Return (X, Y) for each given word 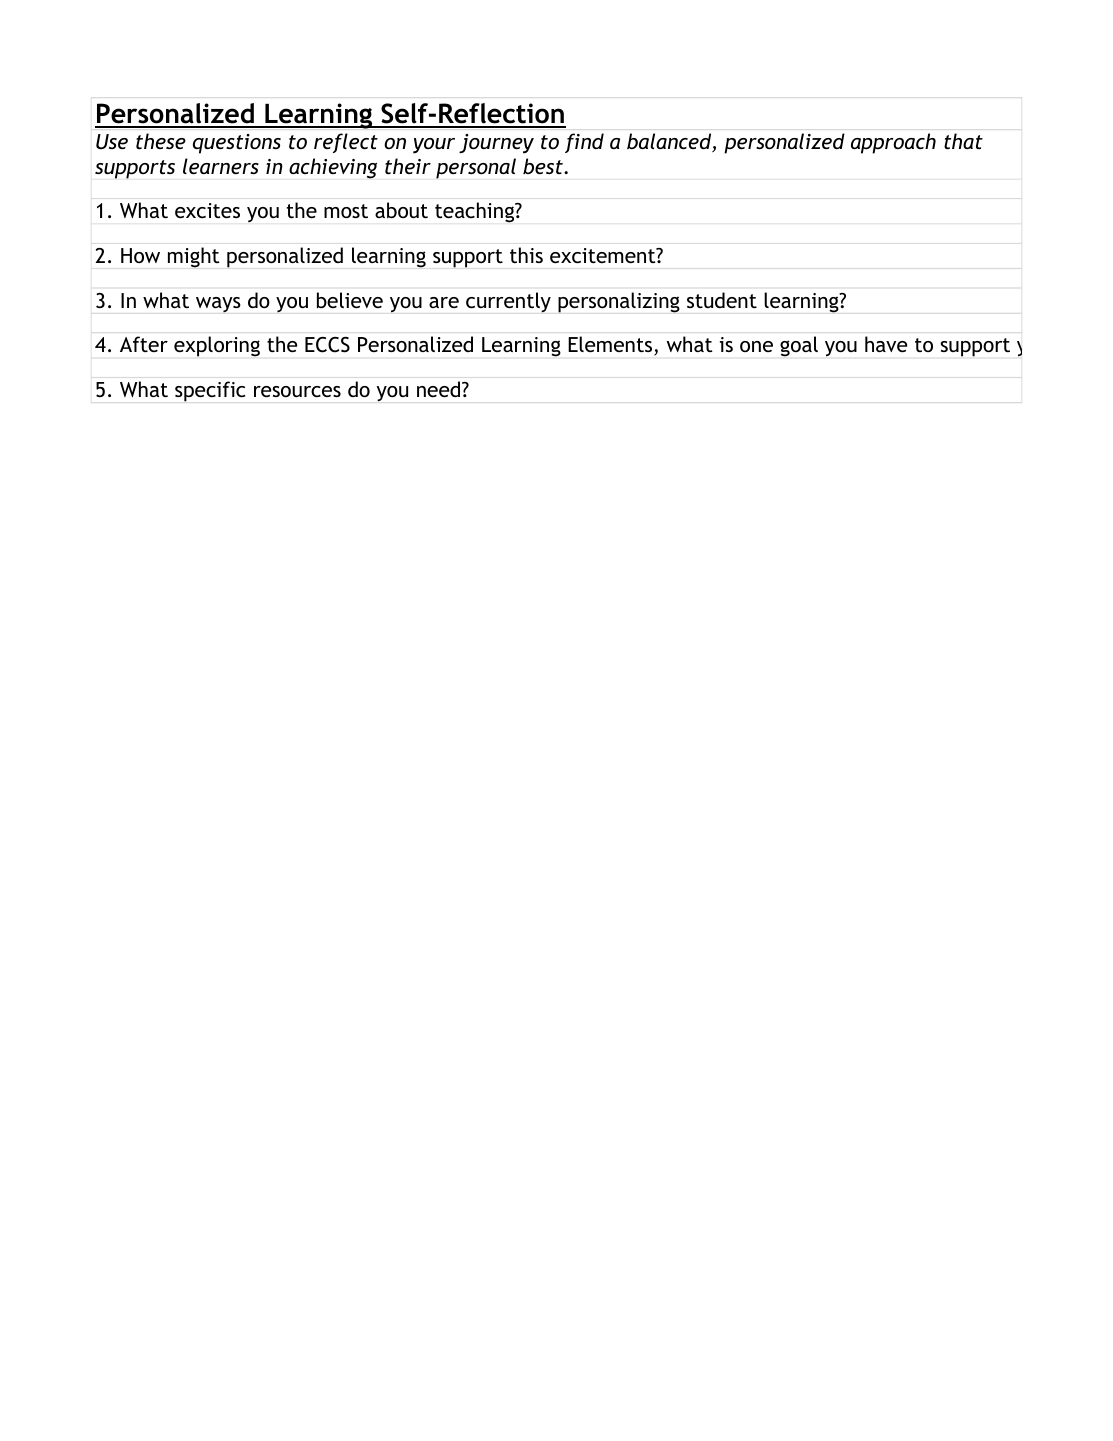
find (584, 143)
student (722, 300)
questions (237, 144)
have (886, 344)
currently (508, 302)
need (440, 389)
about (401, 210)
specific (210, 391)
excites (207, 210)
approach (893, 143)
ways (218, 305)
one (756, 346)
